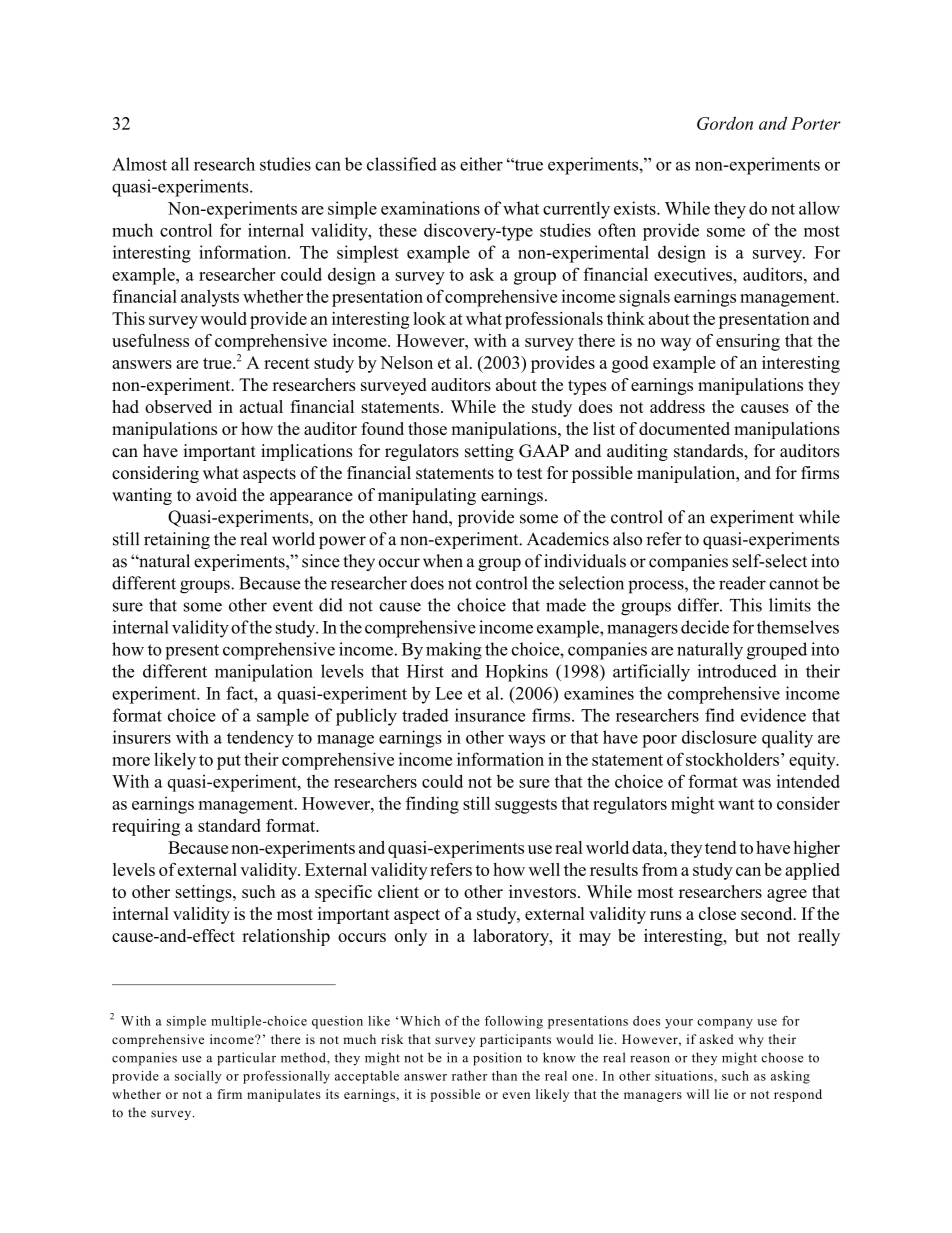  Describe the element at coordinates (742, 583) in the page. I see `reader` at that location.
